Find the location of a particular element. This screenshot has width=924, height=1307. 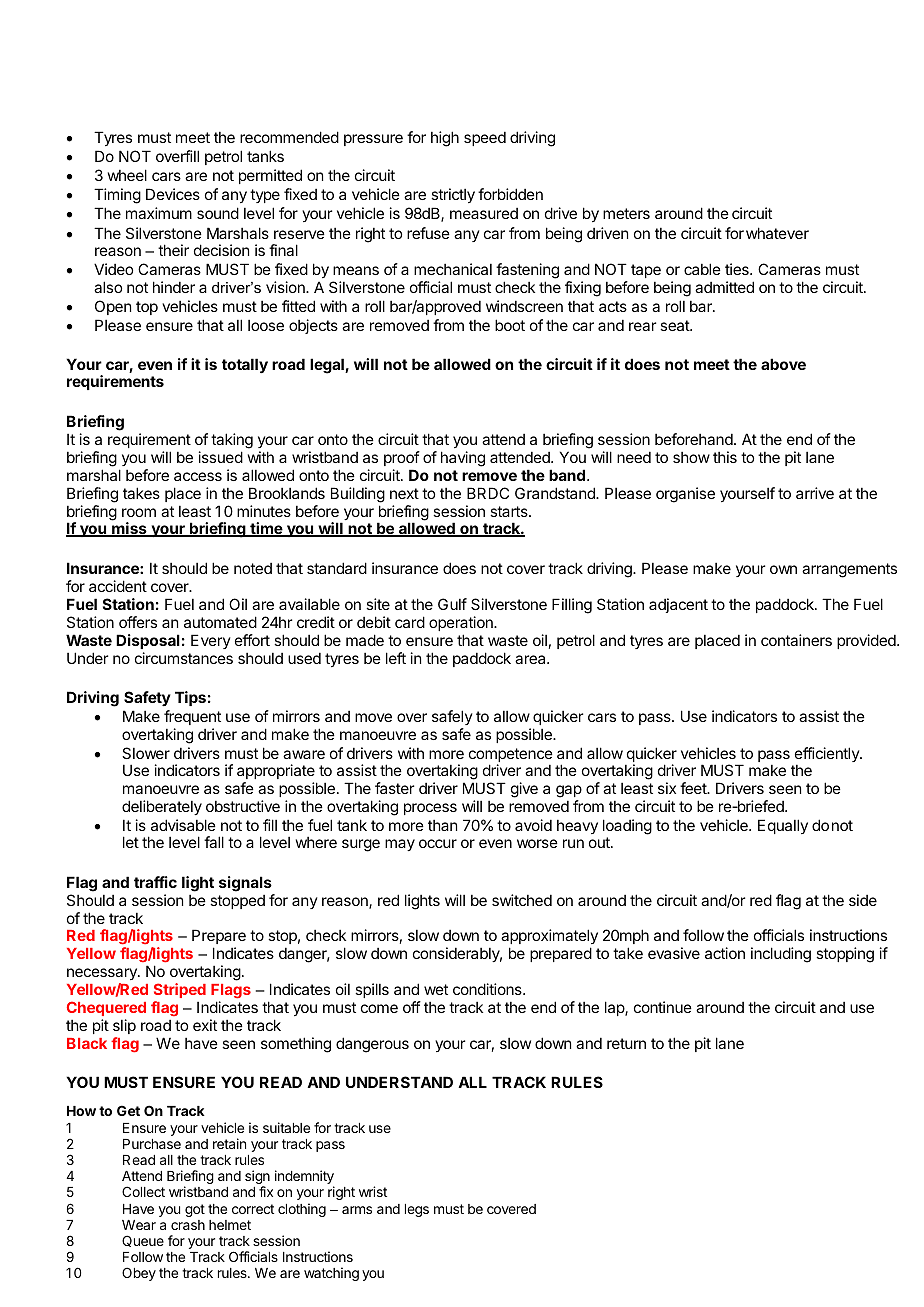

room is located at coordinates (139, 512).
